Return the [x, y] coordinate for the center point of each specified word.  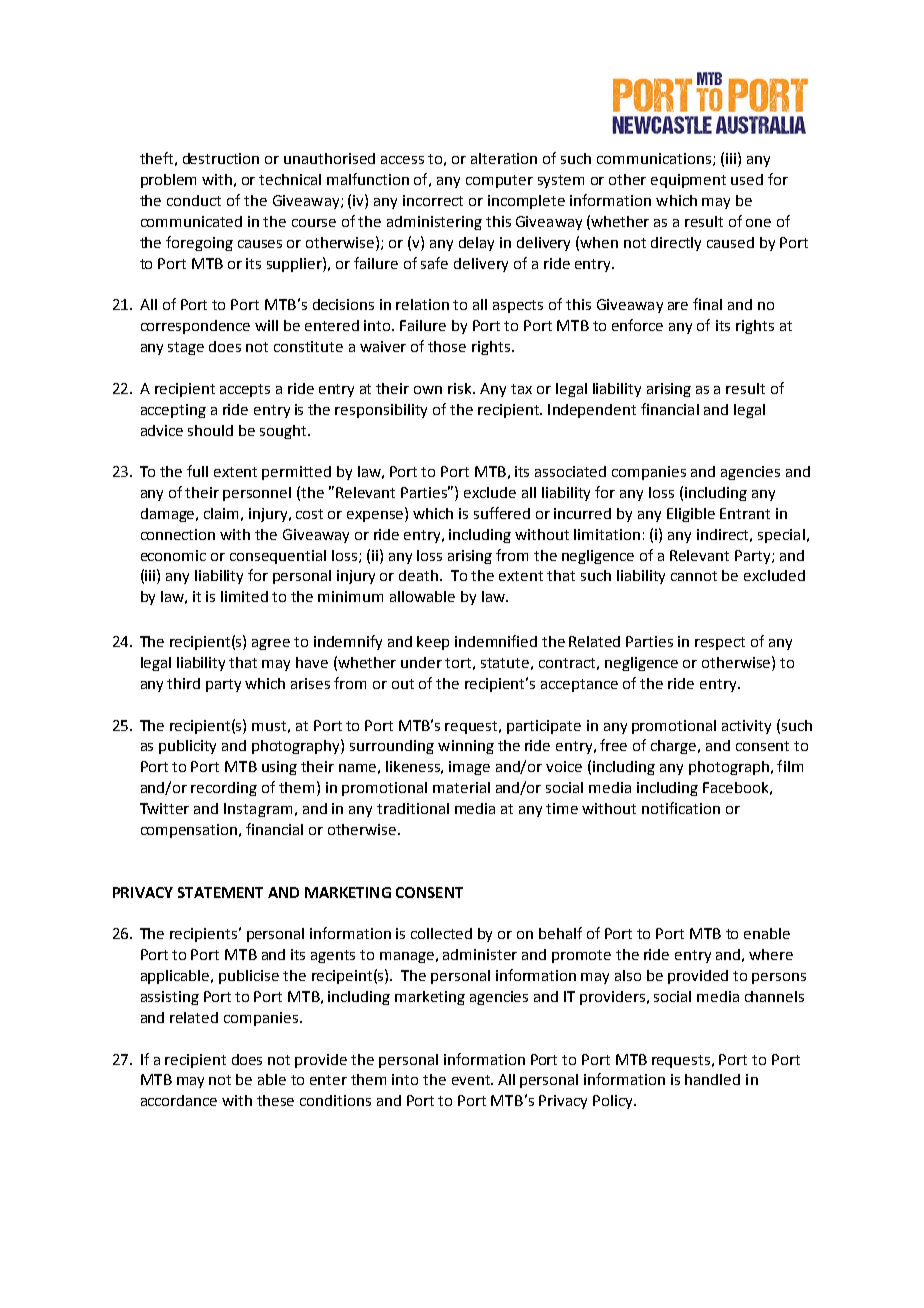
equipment [688, 181]
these [275, 1100]
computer [499, 181]
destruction [221, 158]
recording [224, 789]
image [469, 768]
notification [681, 808]
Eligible [691, 515]
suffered [502, 513]
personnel [257, 494]
